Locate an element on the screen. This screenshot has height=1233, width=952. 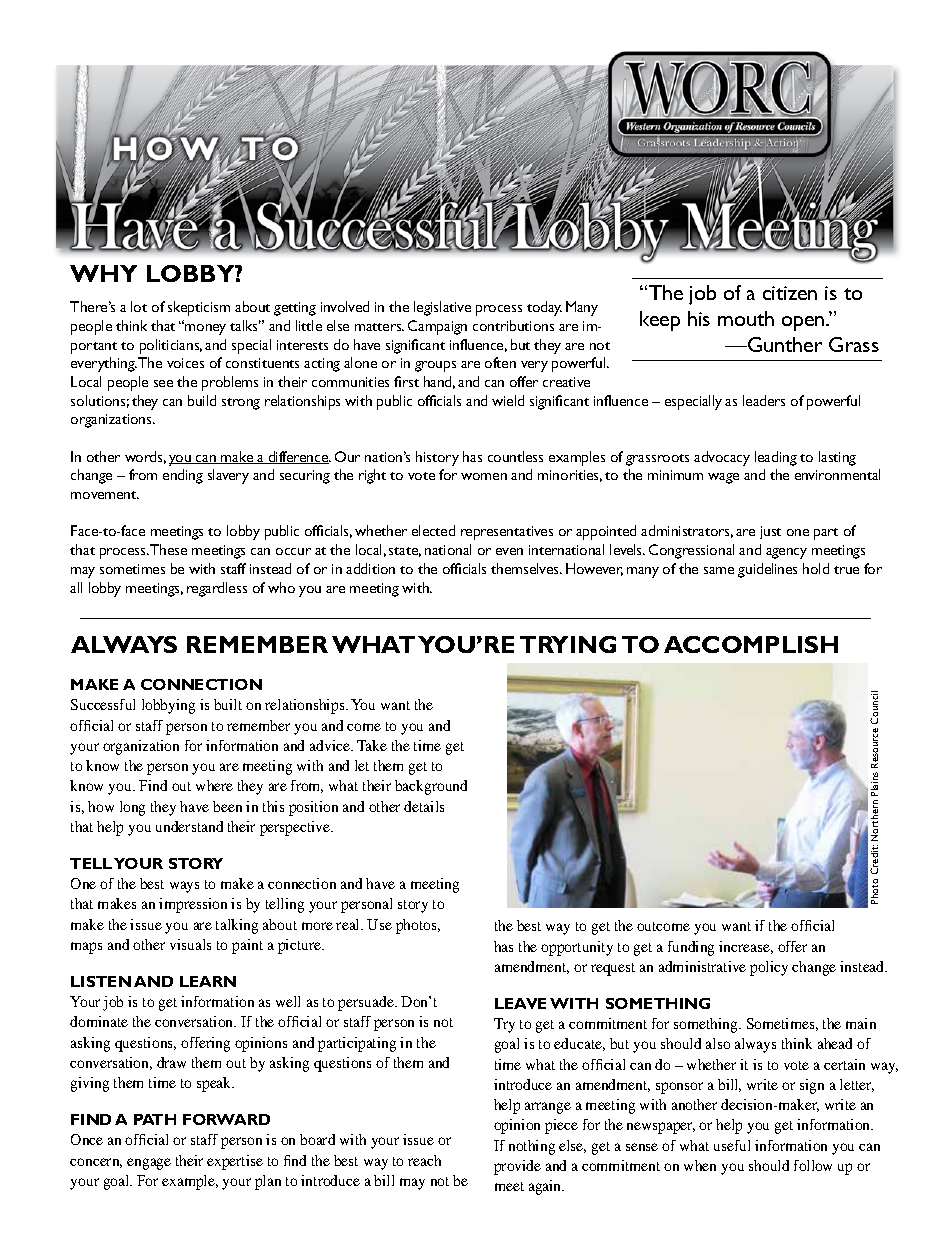
increase is located at coordinates (746, 947).
